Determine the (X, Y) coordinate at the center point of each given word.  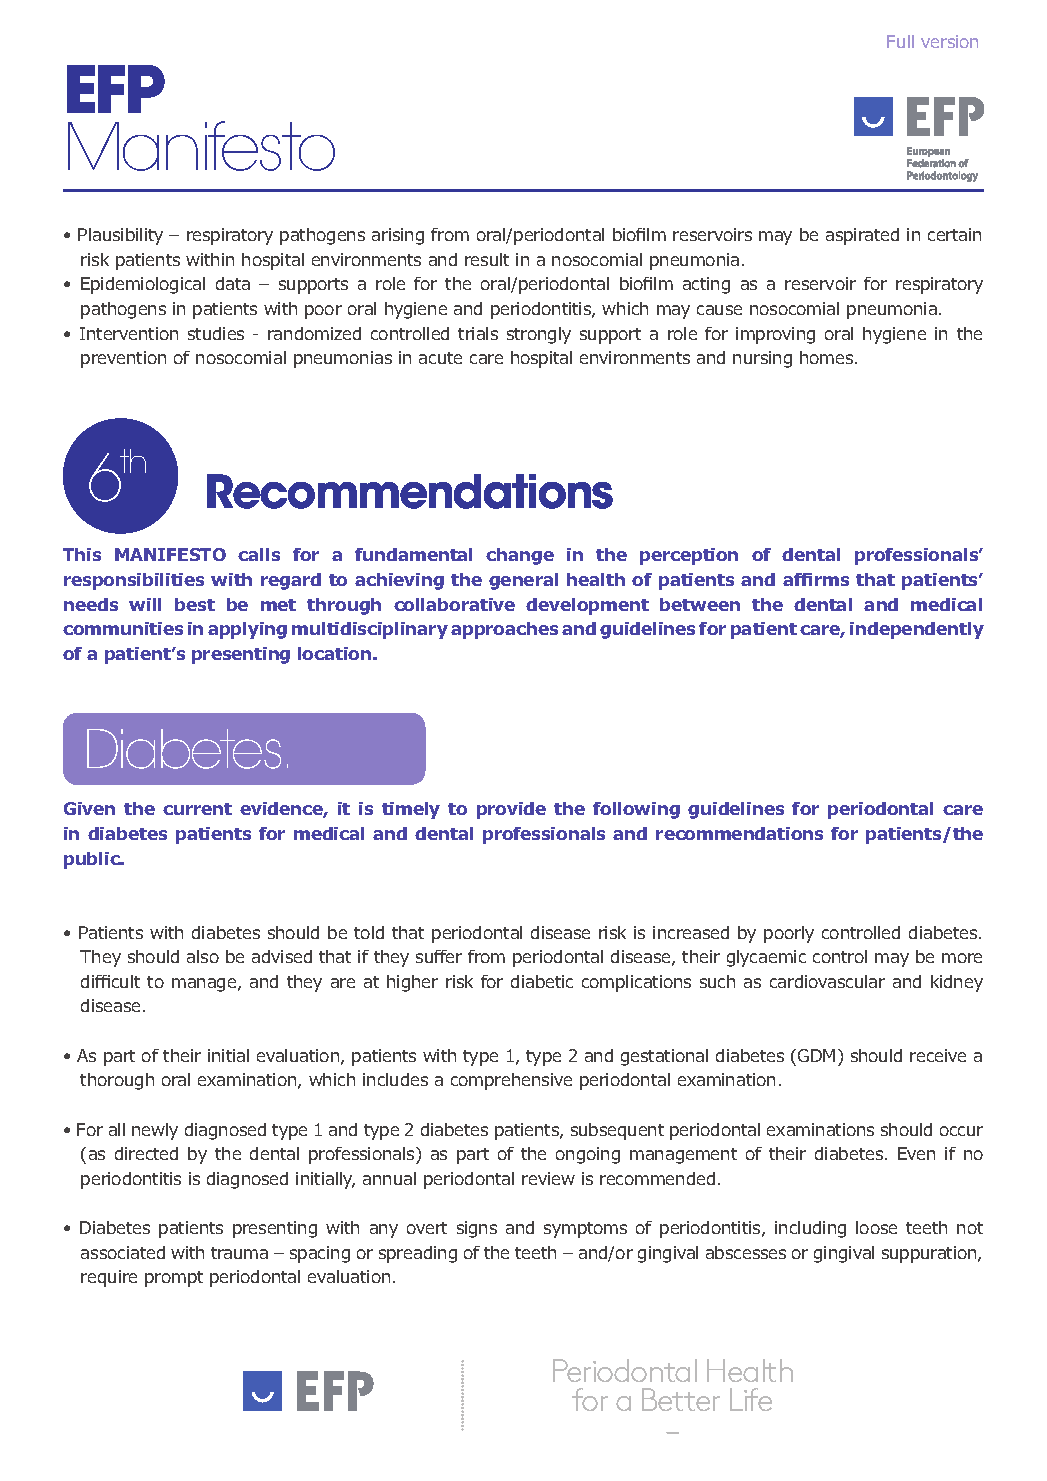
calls (259, 554)
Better (681, 1399)
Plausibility (120, 236)
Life (751, 1399)
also (203, 956)
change (520, 556)
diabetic (542, 981)
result (487, 259)
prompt (174, 1279)
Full (900, 41)
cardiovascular (827, 981)
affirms (816, 579)
